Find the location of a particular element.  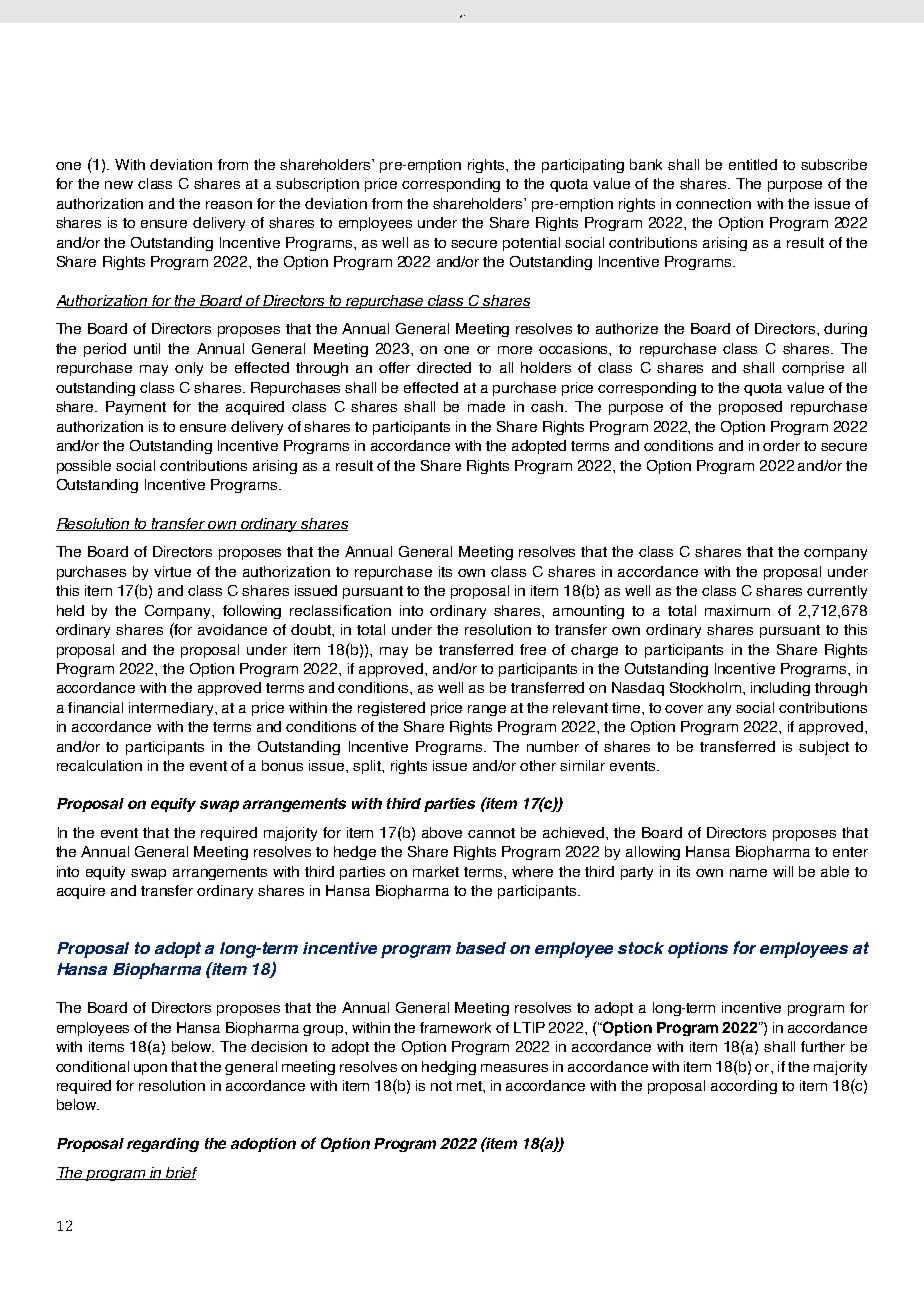

regarding is located at coordinates (163, 1145).
